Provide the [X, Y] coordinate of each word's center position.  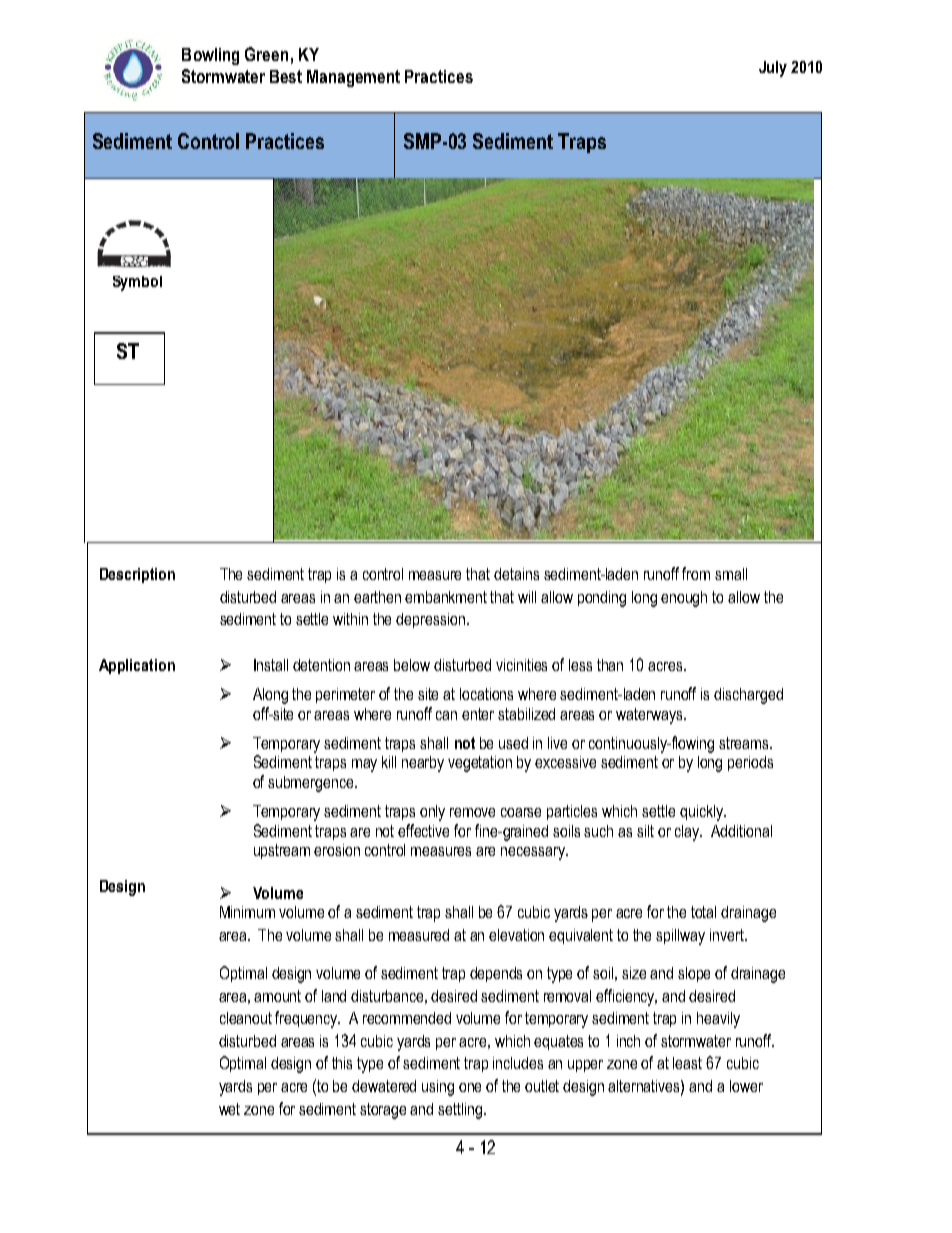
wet [229, 1109]
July [773, 69]
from [696, 573]
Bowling [210, 56]
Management [353, 78]
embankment [446, 597]
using [438, 1088]
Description [137, 575]
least [687, 1063]
